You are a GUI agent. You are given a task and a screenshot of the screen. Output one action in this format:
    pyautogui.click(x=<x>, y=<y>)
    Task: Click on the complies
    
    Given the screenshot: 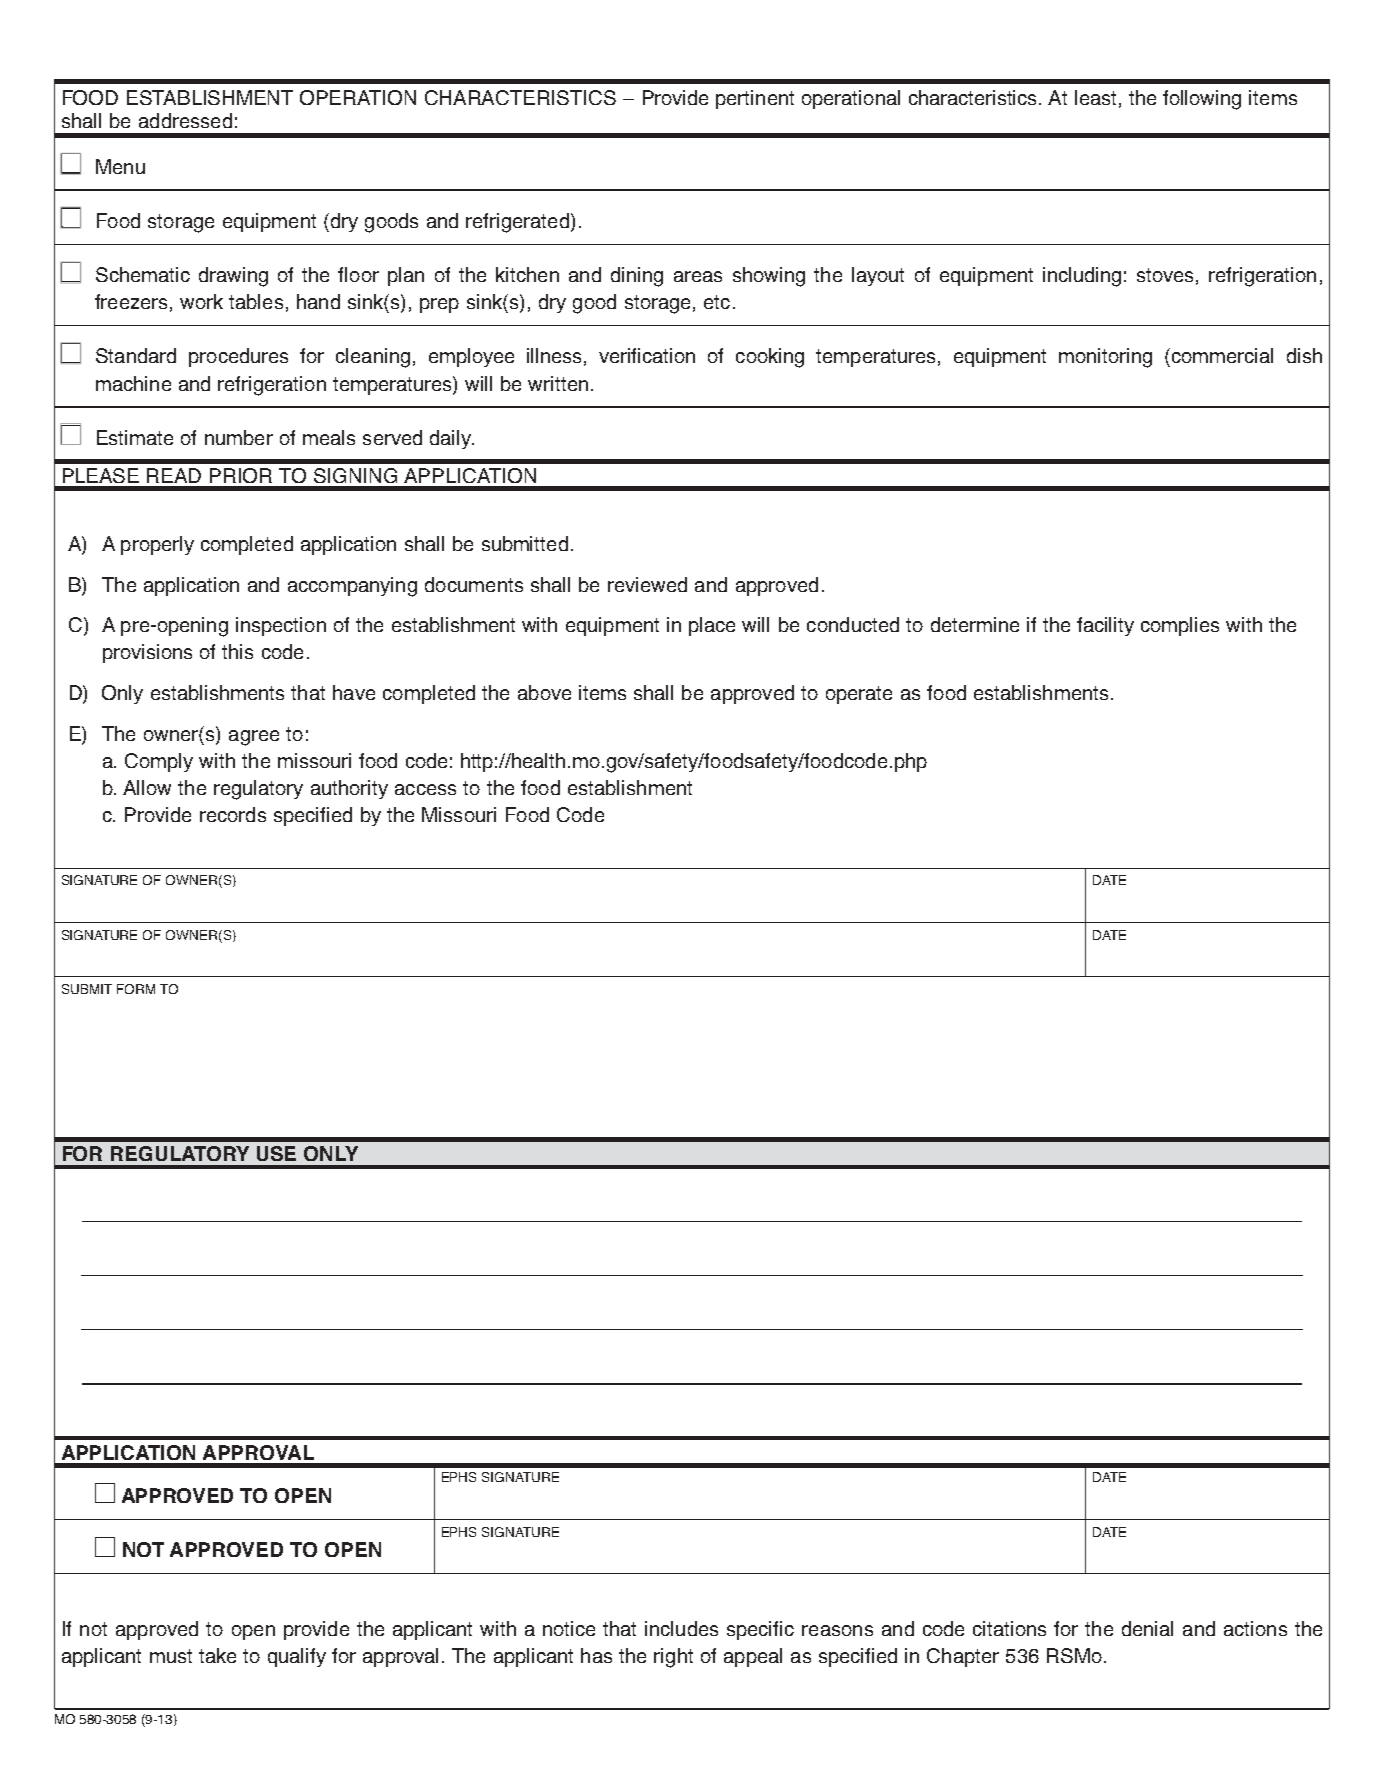 What is the action you would take?
    pyautogui.click(x=1180, y=626)
